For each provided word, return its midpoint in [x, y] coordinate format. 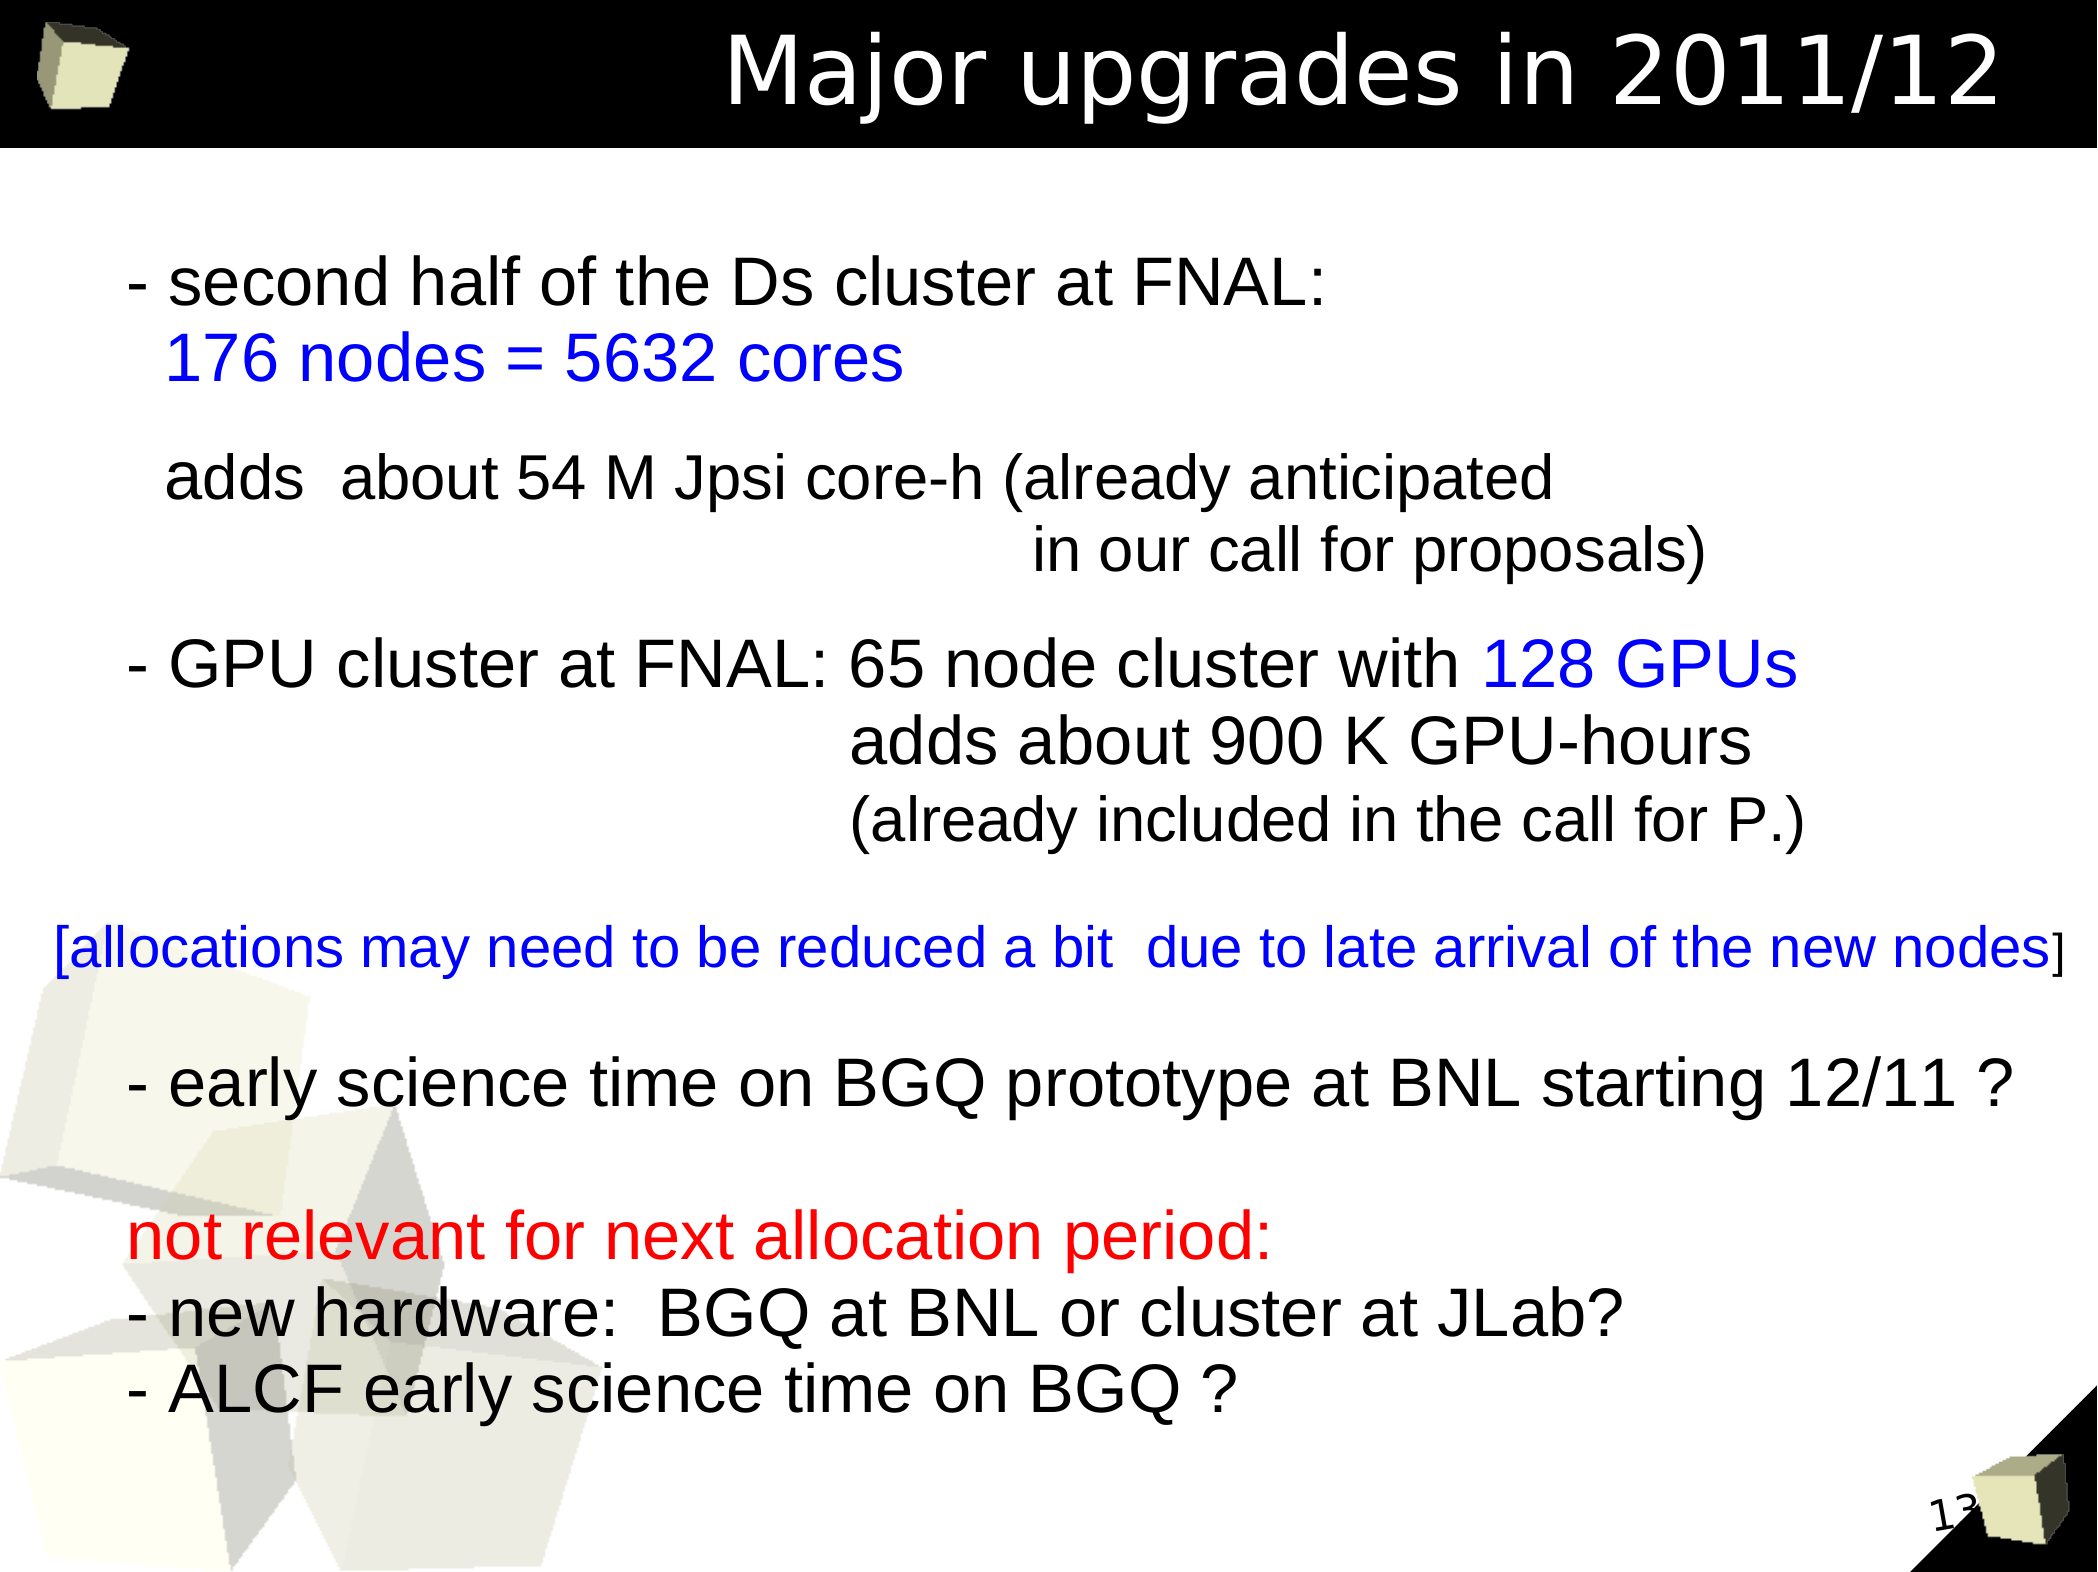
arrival [1511, 946]
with [1397, 662]
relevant [365, 1234]
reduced [882, 946]
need [551, 946]
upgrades [1241, 77]
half [466, 280]
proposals [1551, 554]
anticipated [1400, 482]
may [417, 957]
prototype [1149, 1091]
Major [858, 77]
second [278, 280]
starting [1652, 1088]
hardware [457, 1311]
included [1213, 818]
